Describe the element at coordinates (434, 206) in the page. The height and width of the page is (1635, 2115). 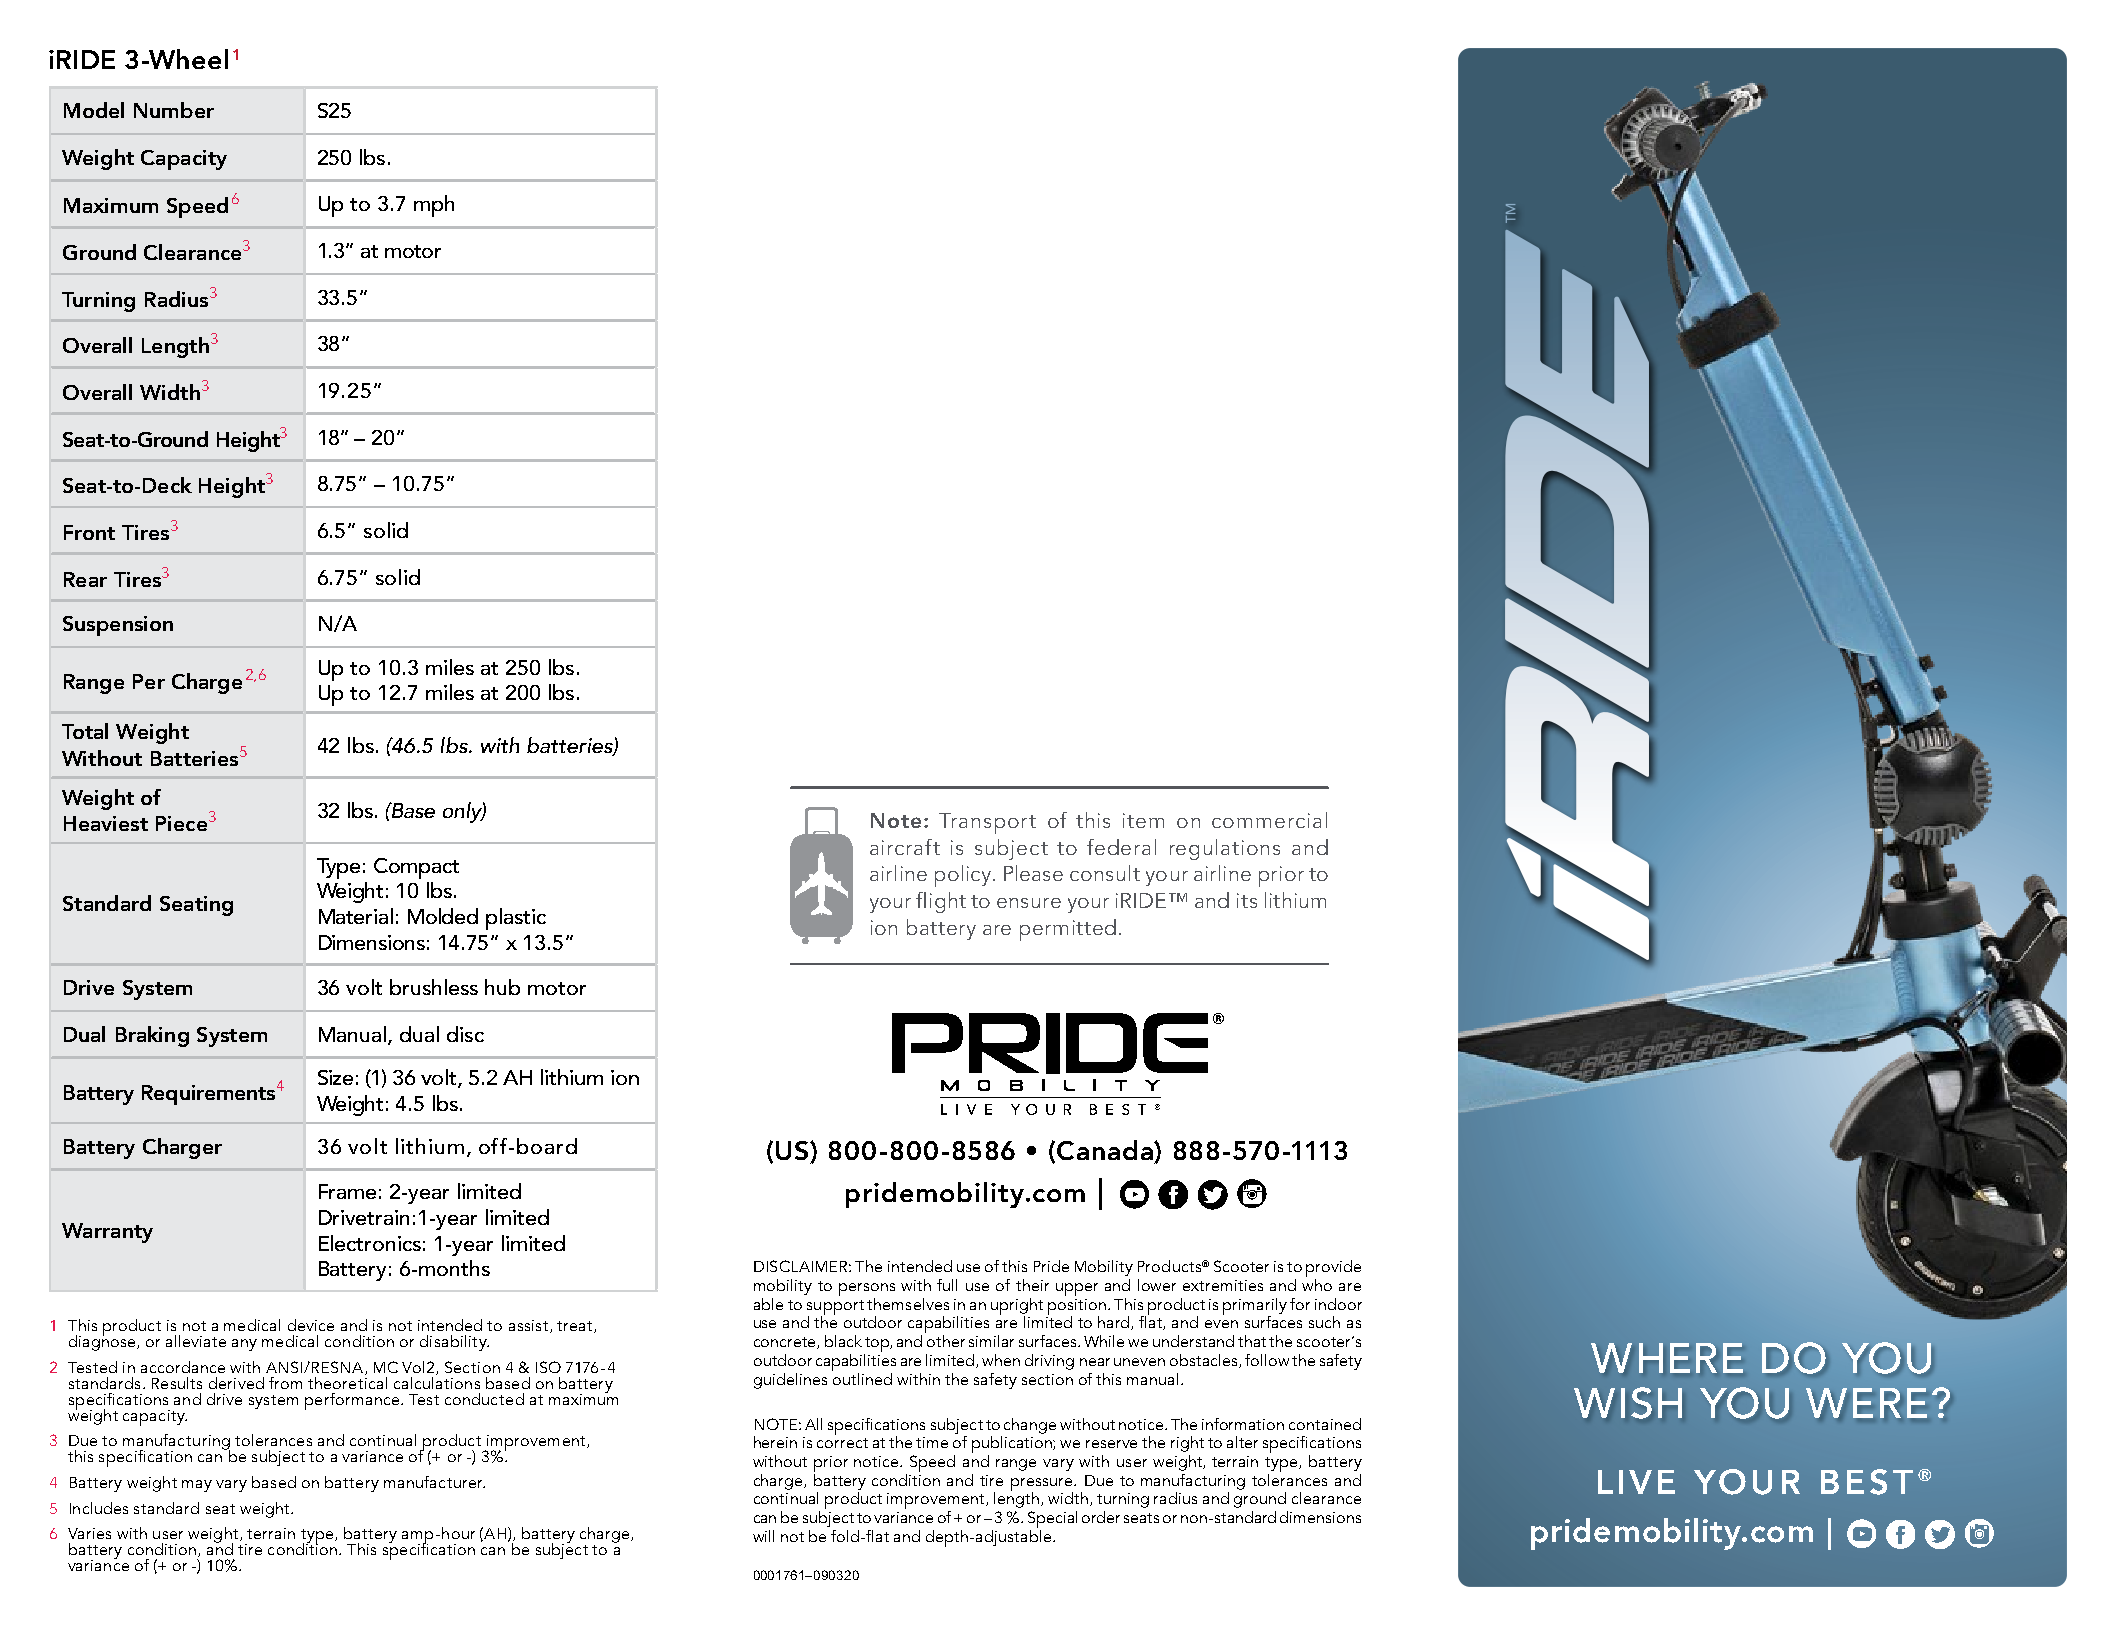
I see `mph` at that location.
